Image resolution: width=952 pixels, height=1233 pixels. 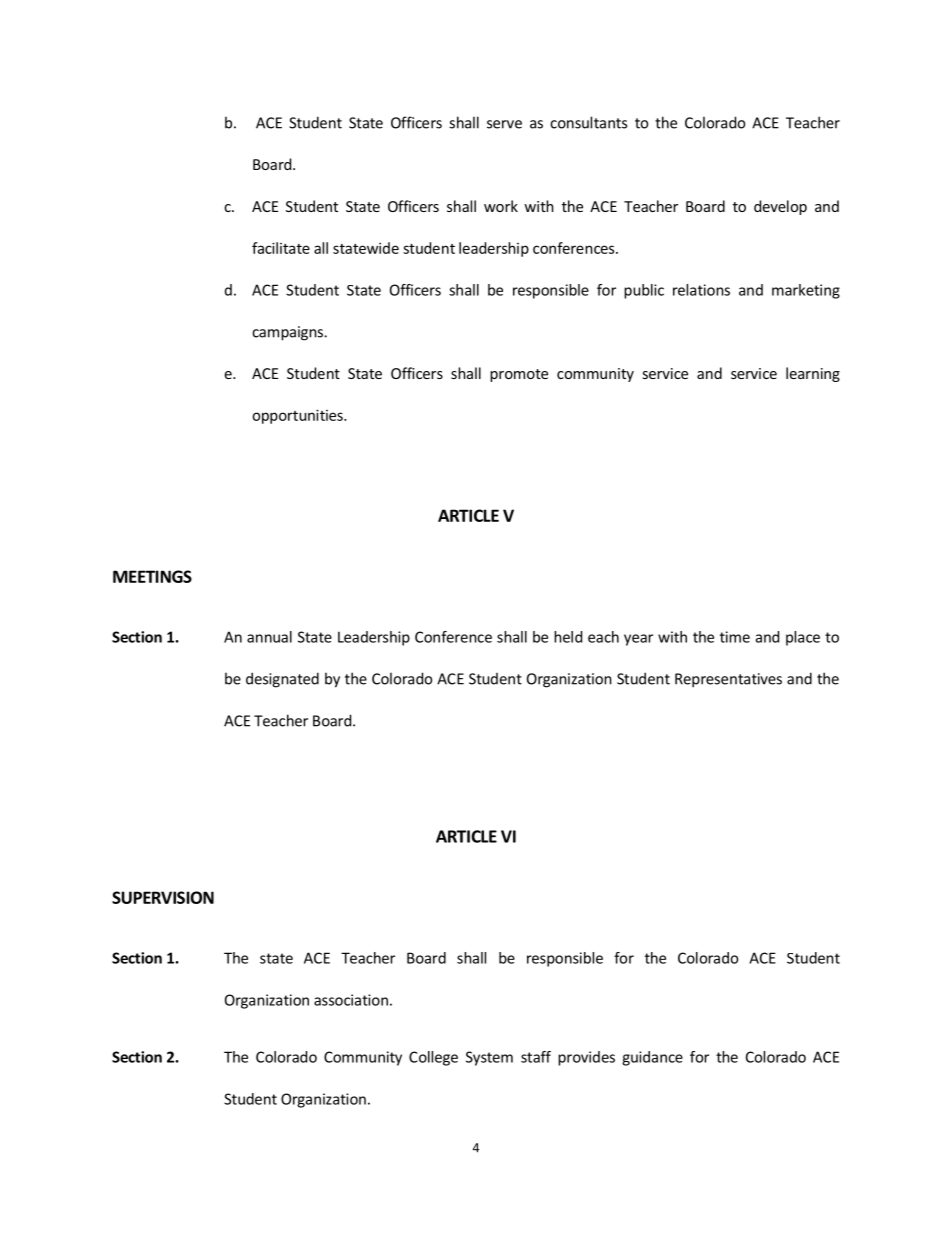 I want to click on association, so click(x=351, y=1000).
